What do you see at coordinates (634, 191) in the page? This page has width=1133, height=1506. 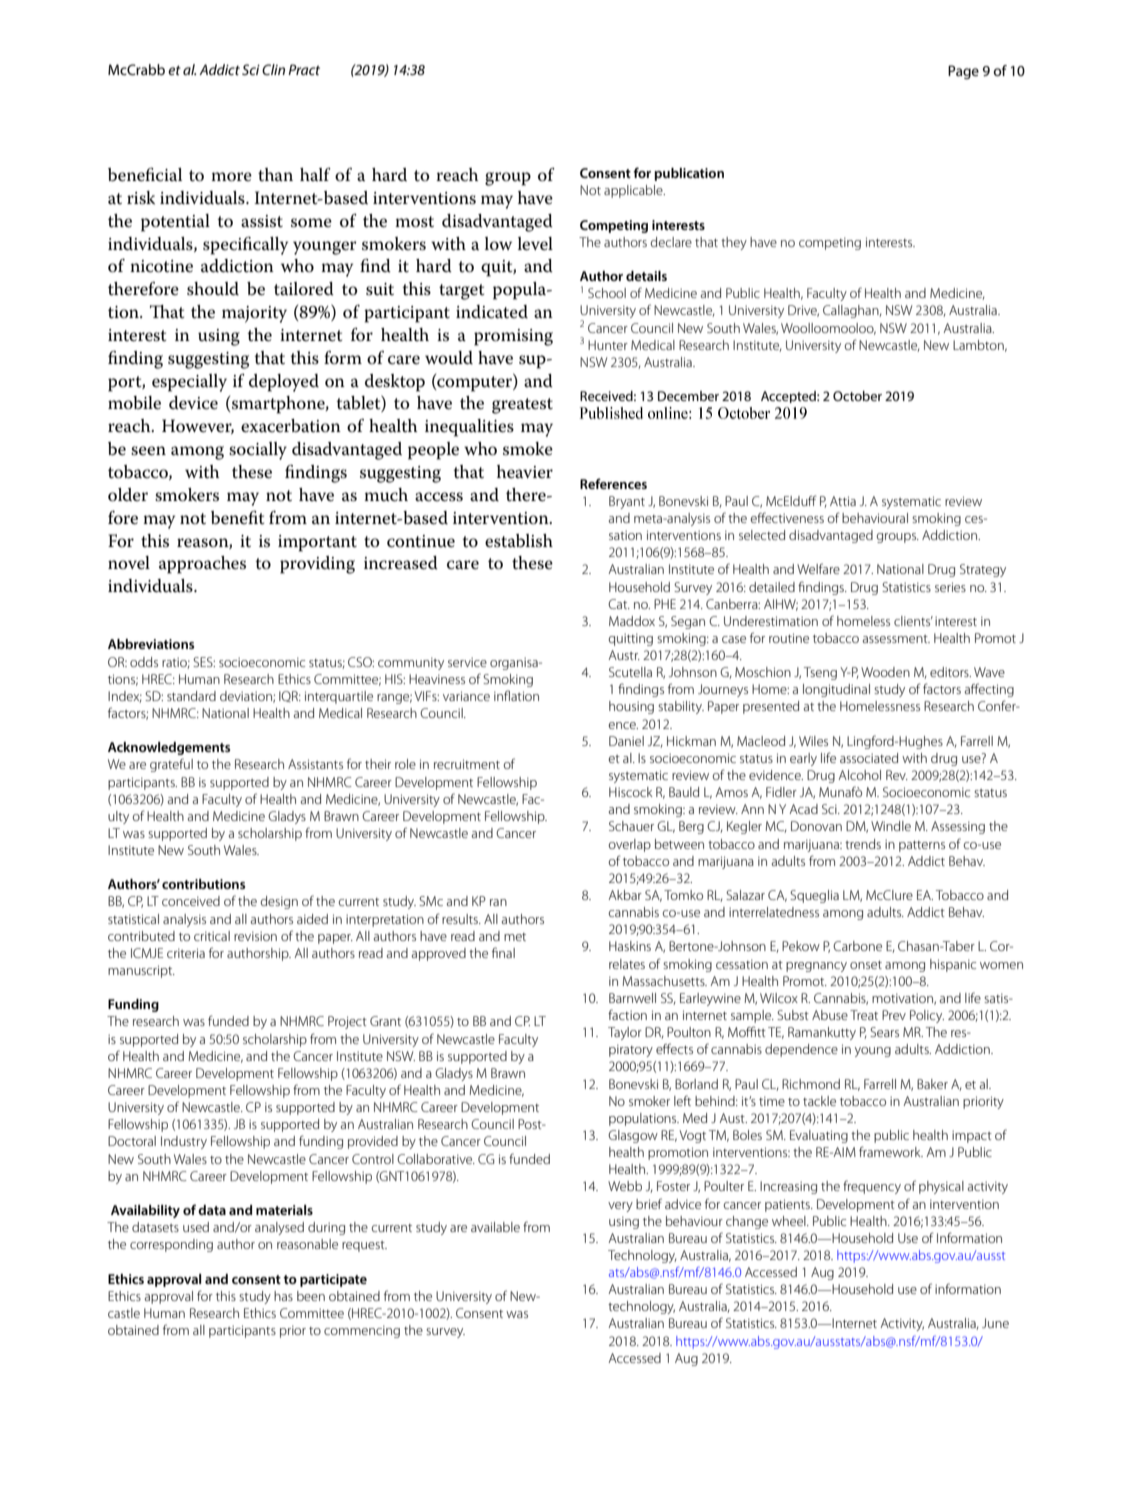 I see `applicable` at bounding box center [634, 191].
